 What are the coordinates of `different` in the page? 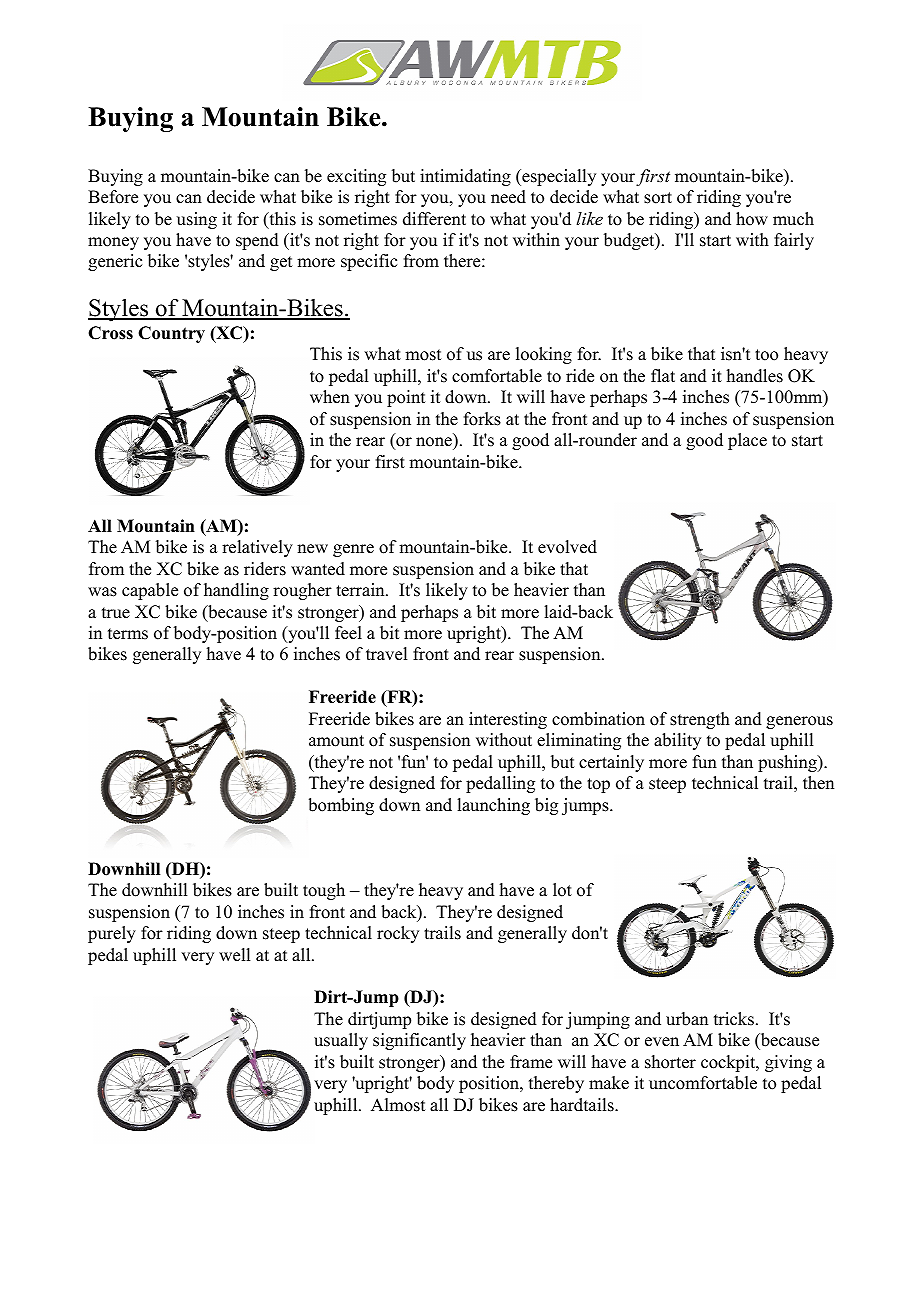 It's located at (434, 219).
